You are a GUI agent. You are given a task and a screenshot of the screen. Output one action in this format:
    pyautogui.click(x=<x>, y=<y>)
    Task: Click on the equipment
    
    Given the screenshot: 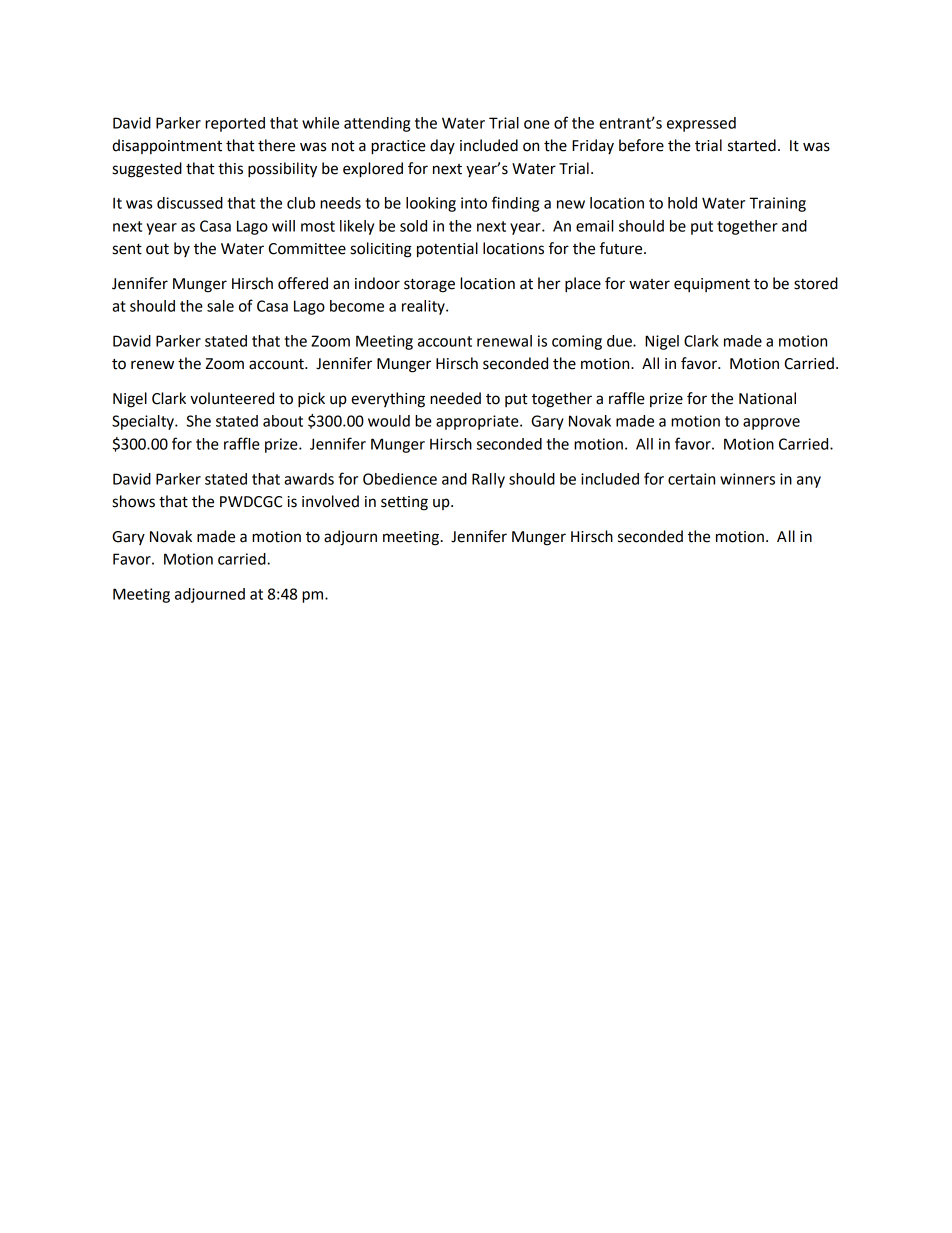 What is the action you would take?
    pyautogui.click(x=712, y=285)
